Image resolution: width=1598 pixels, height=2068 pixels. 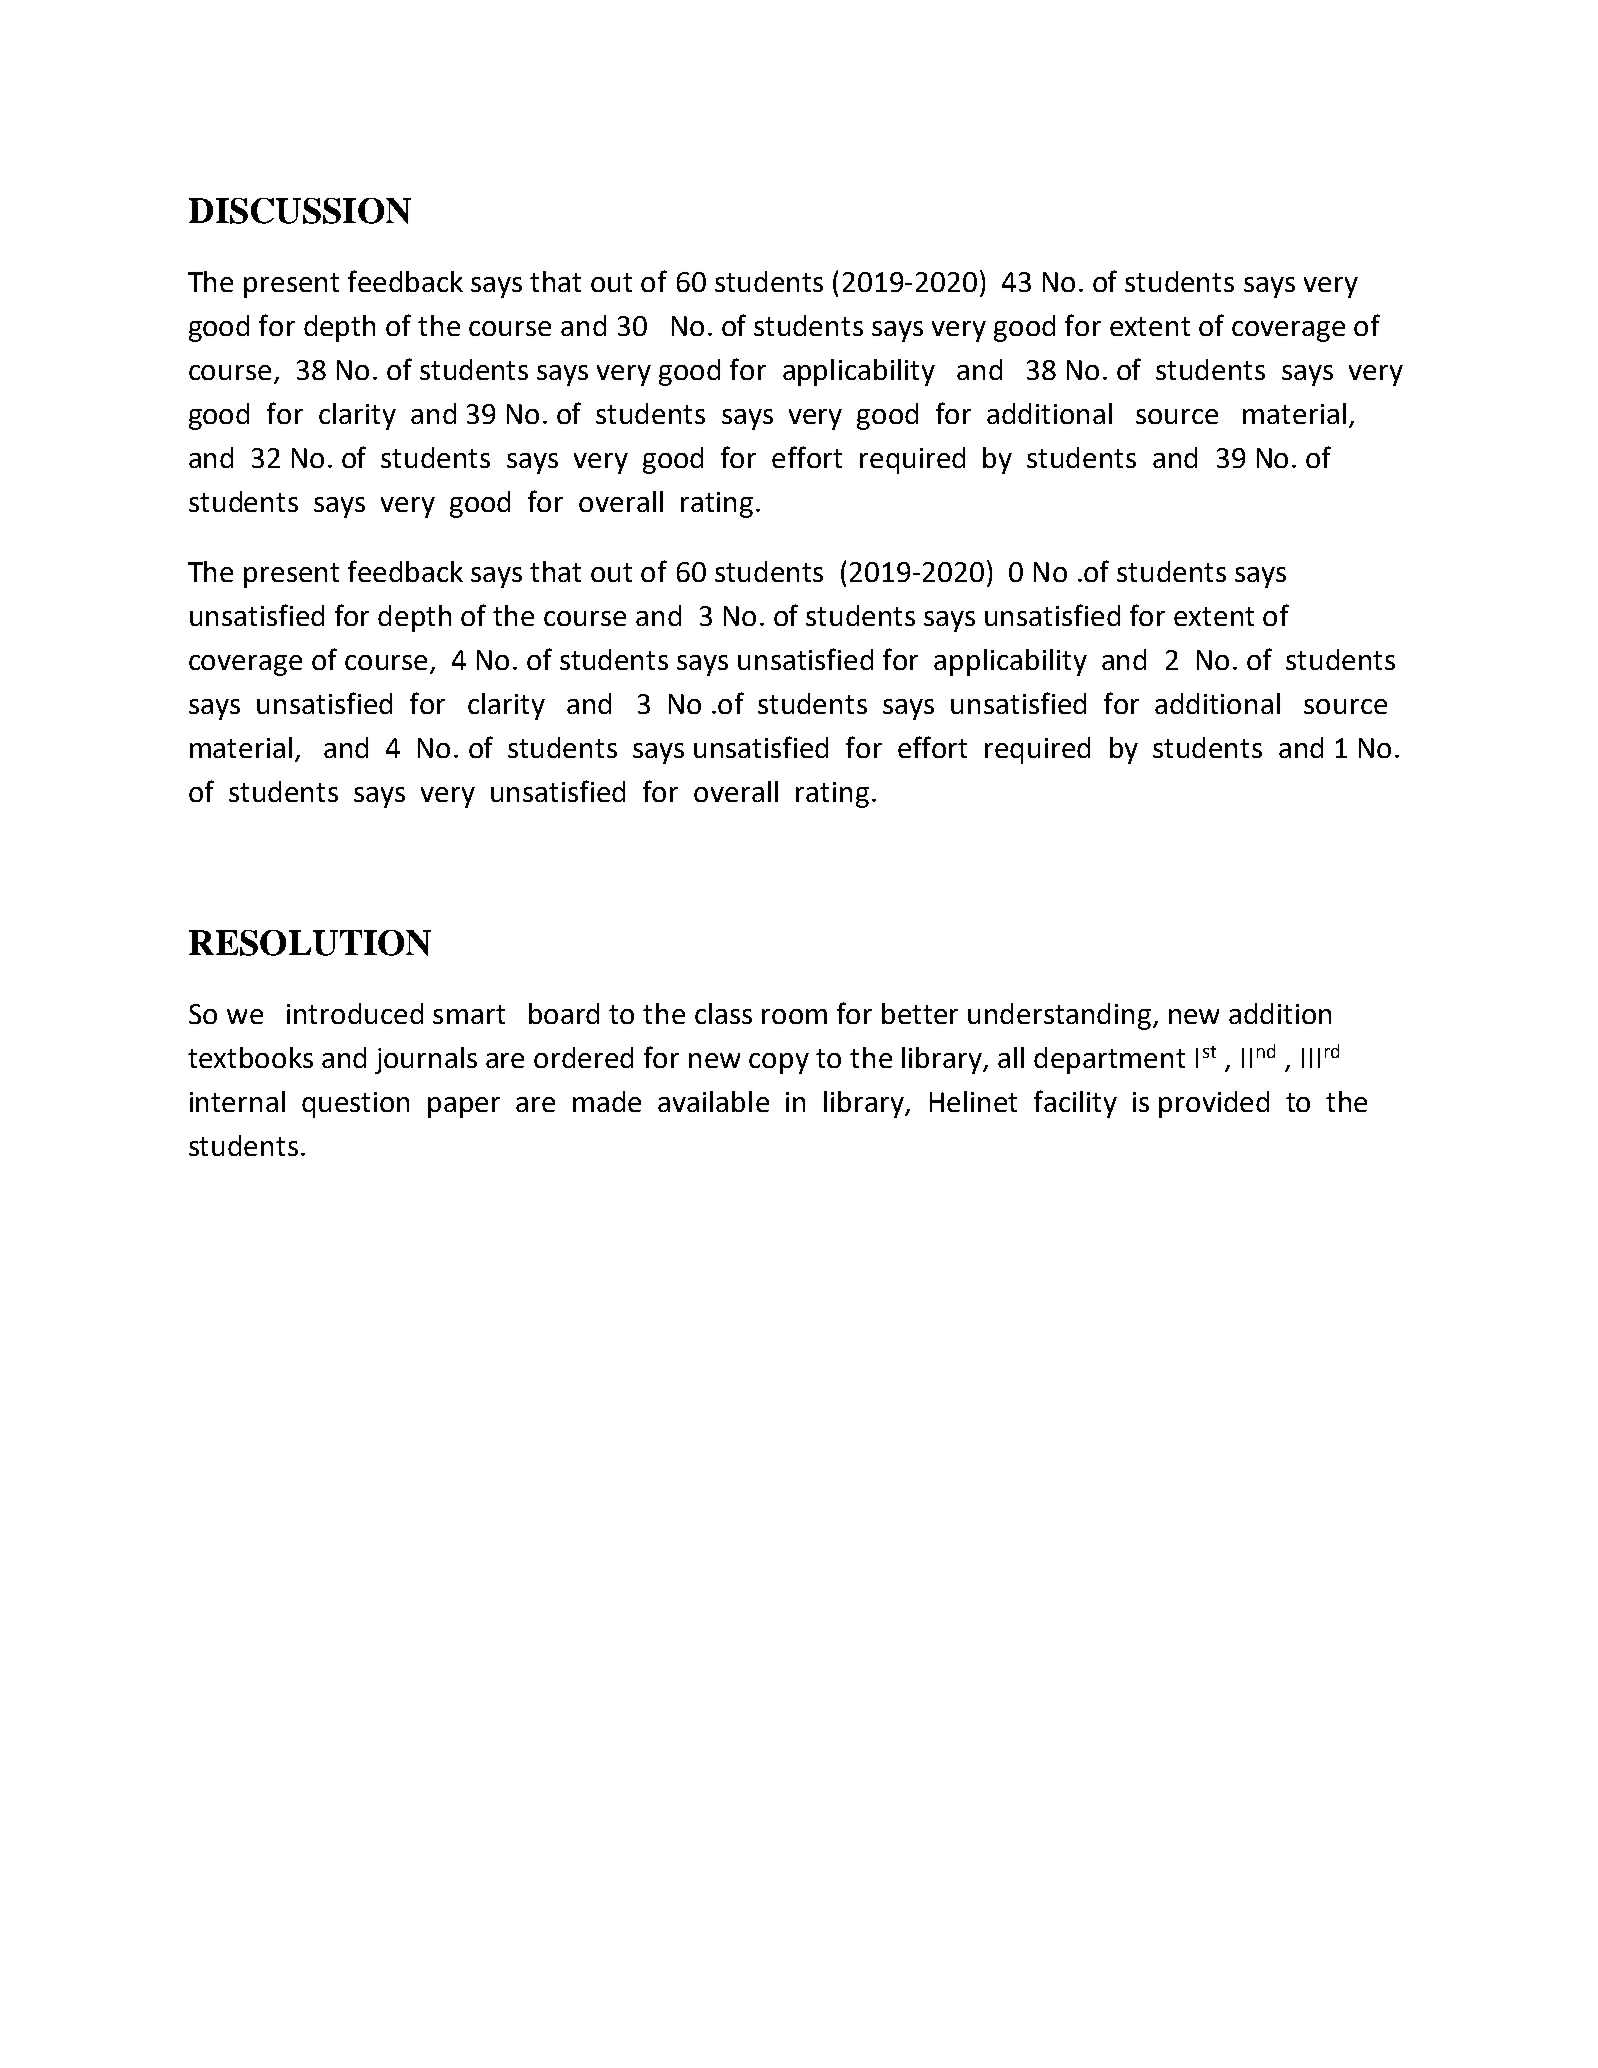 What do you see at coordinates (355, 1105) in the image?
I see `question` at bounding box center [355, 1105].
